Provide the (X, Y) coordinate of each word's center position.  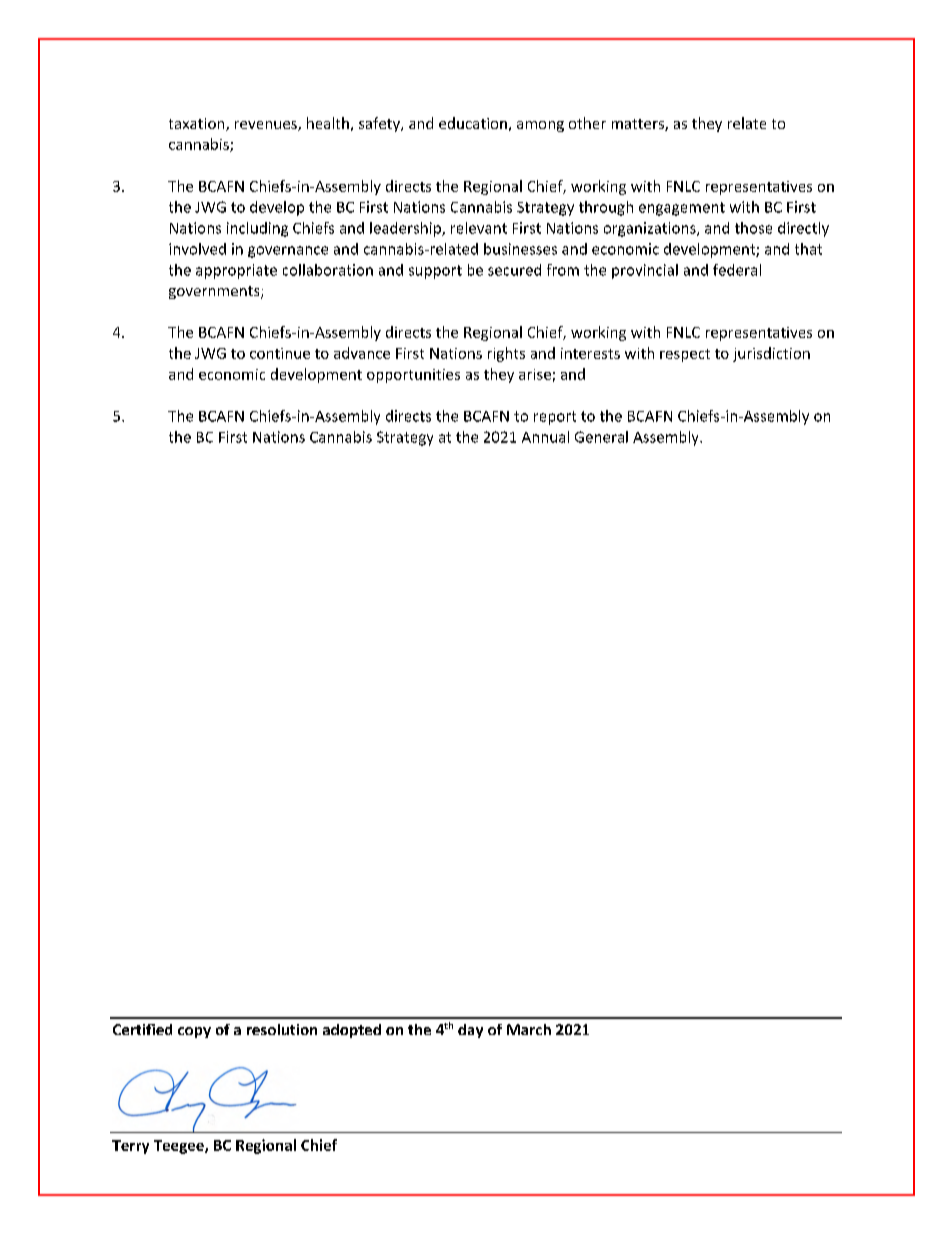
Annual (545, 437)
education (473, 123)
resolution (282, 1029)
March (529, 1029)
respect (685, 355)
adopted (352, 1031)
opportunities (413, 376)
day (470, 1031)
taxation (198, 124)
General (601, 437)
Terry (130, 1147)
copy (194, 1032)
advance (362, 353)
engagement (682, 209)
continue (280, 353)
